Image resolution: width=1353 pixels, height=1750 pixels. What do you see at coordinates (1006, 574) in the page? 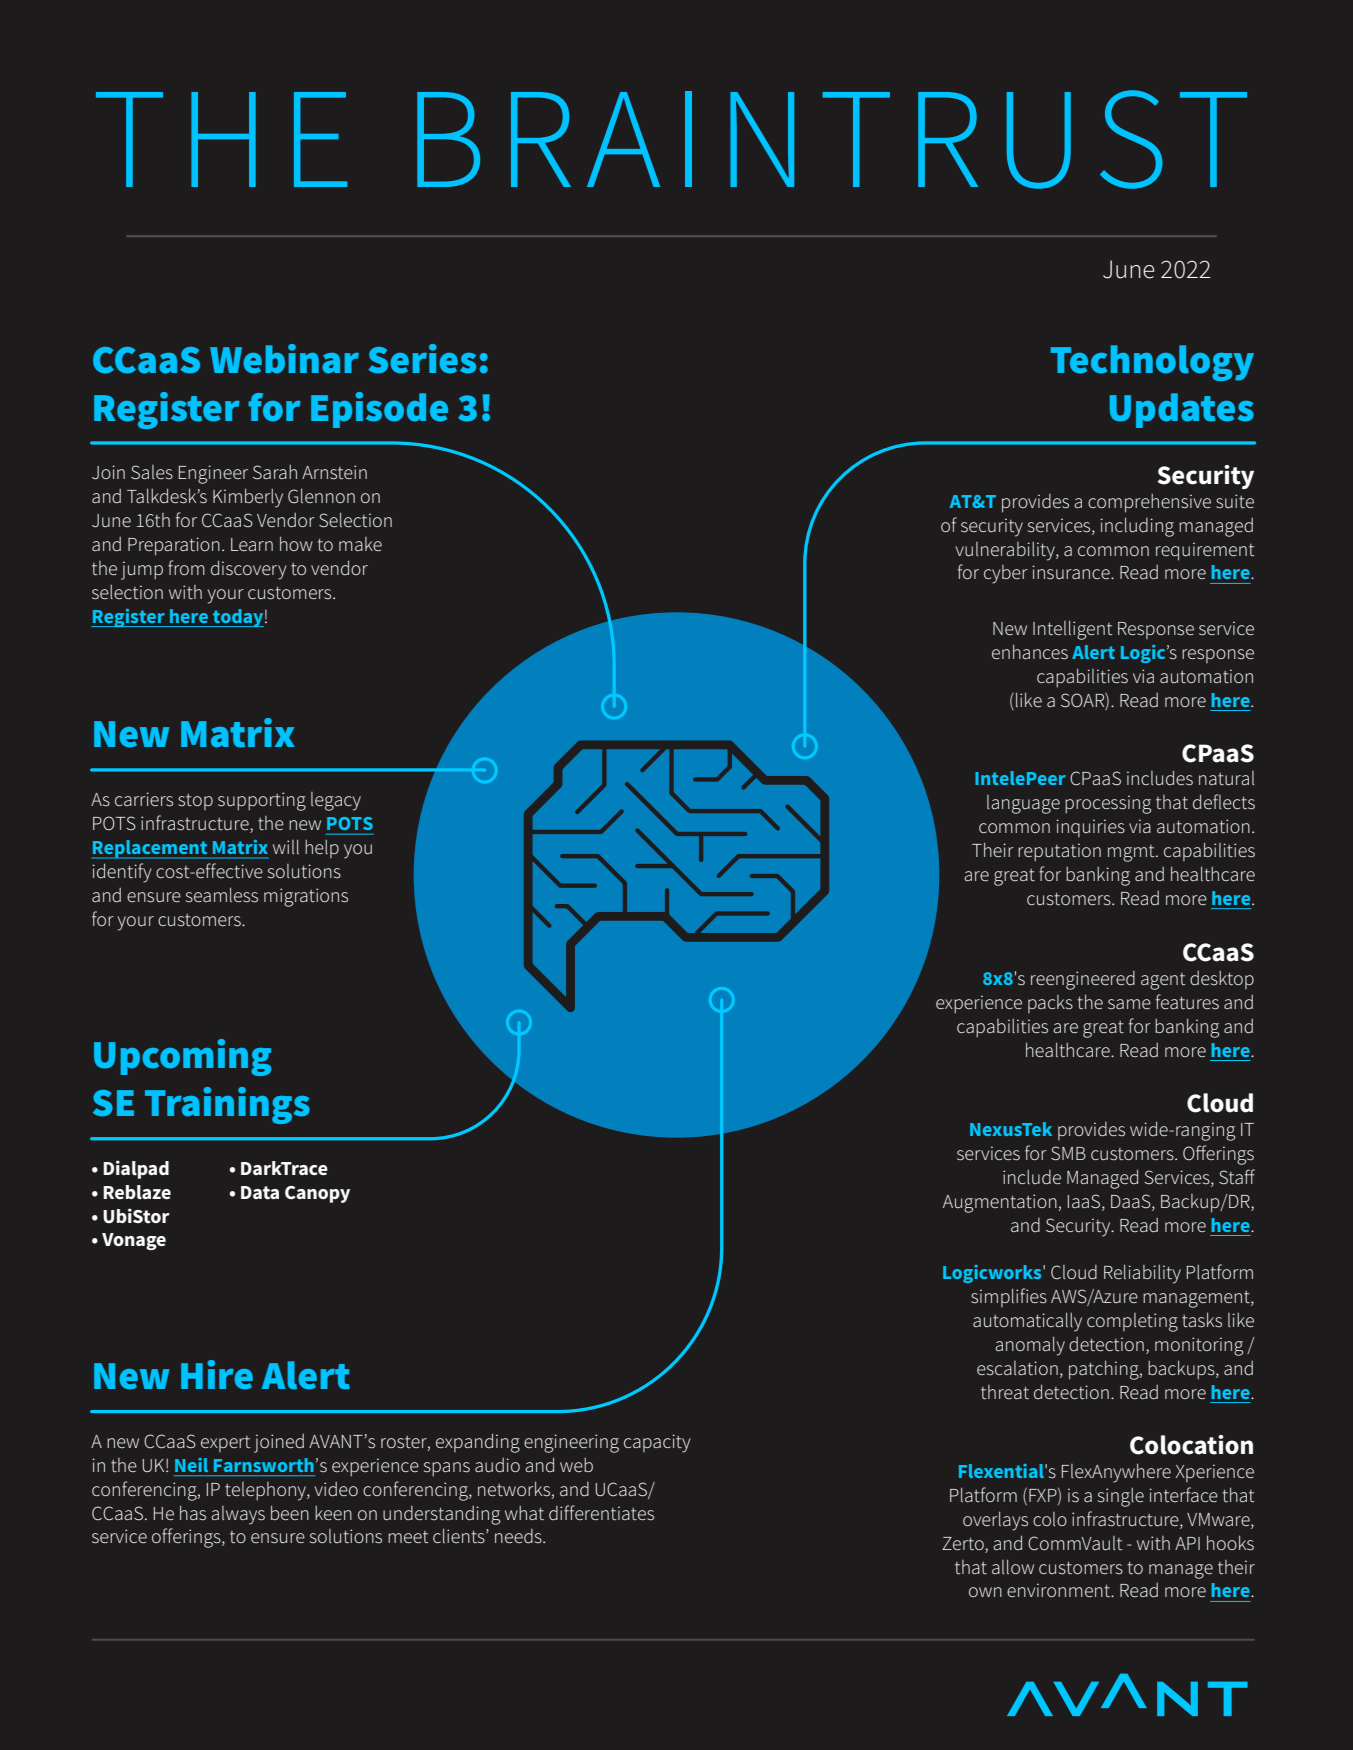
I see `cyber` at bounding box center [1006, 574].
